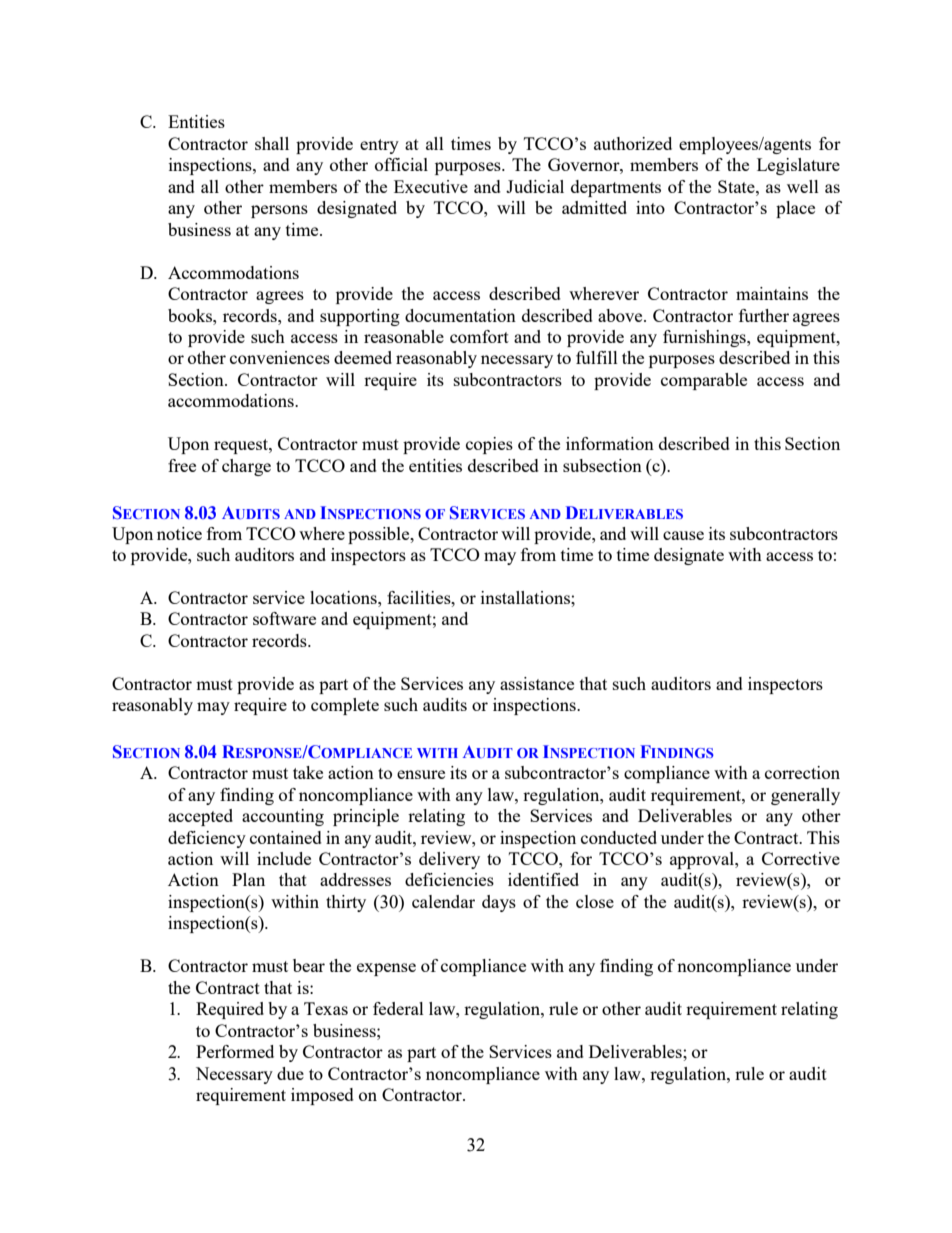 The width and height of the document is (952, 1233). I want to click on Judicial, so click(535, 186).
